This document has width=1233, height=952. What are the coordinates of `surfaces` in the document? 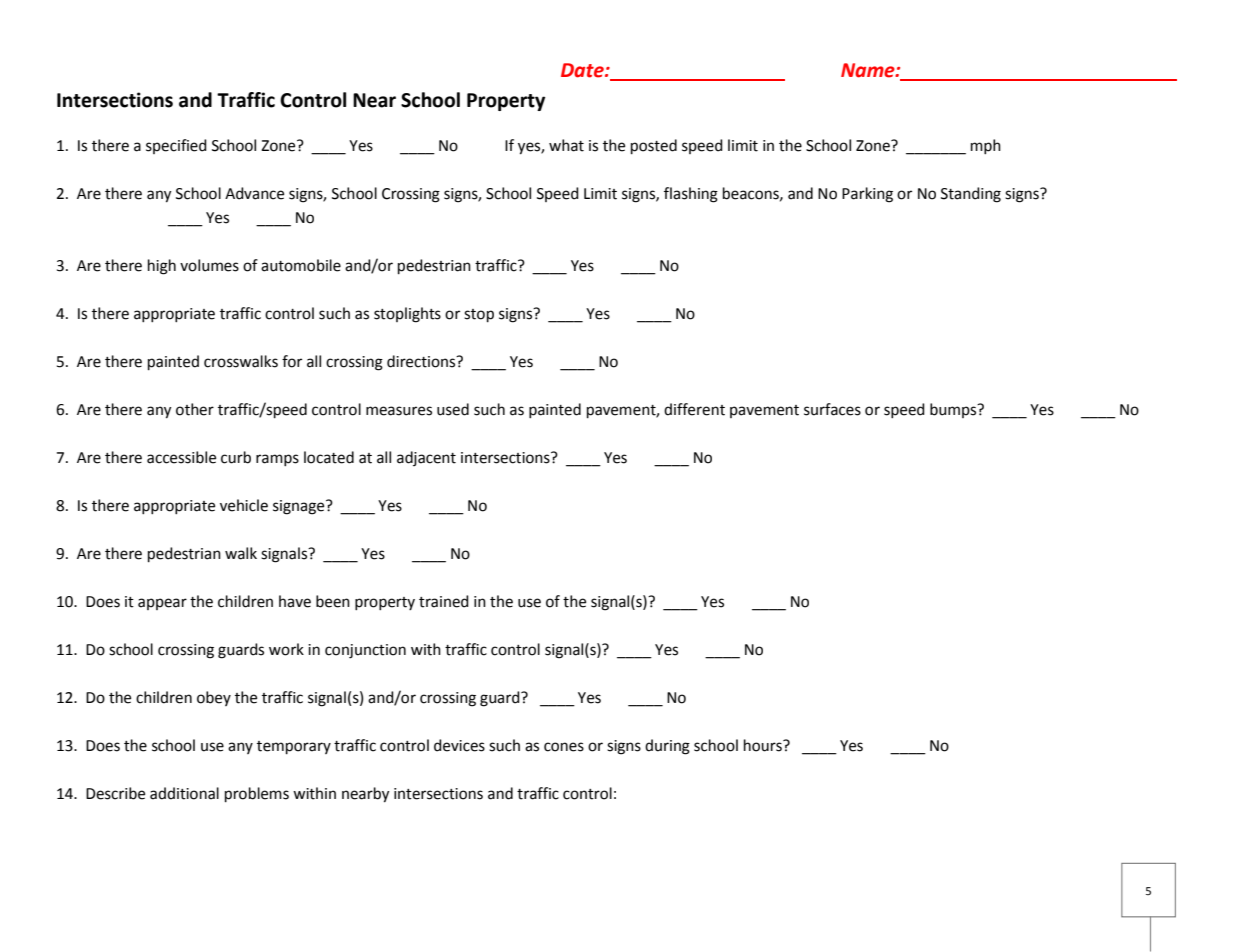 It's located at (832, 409).
